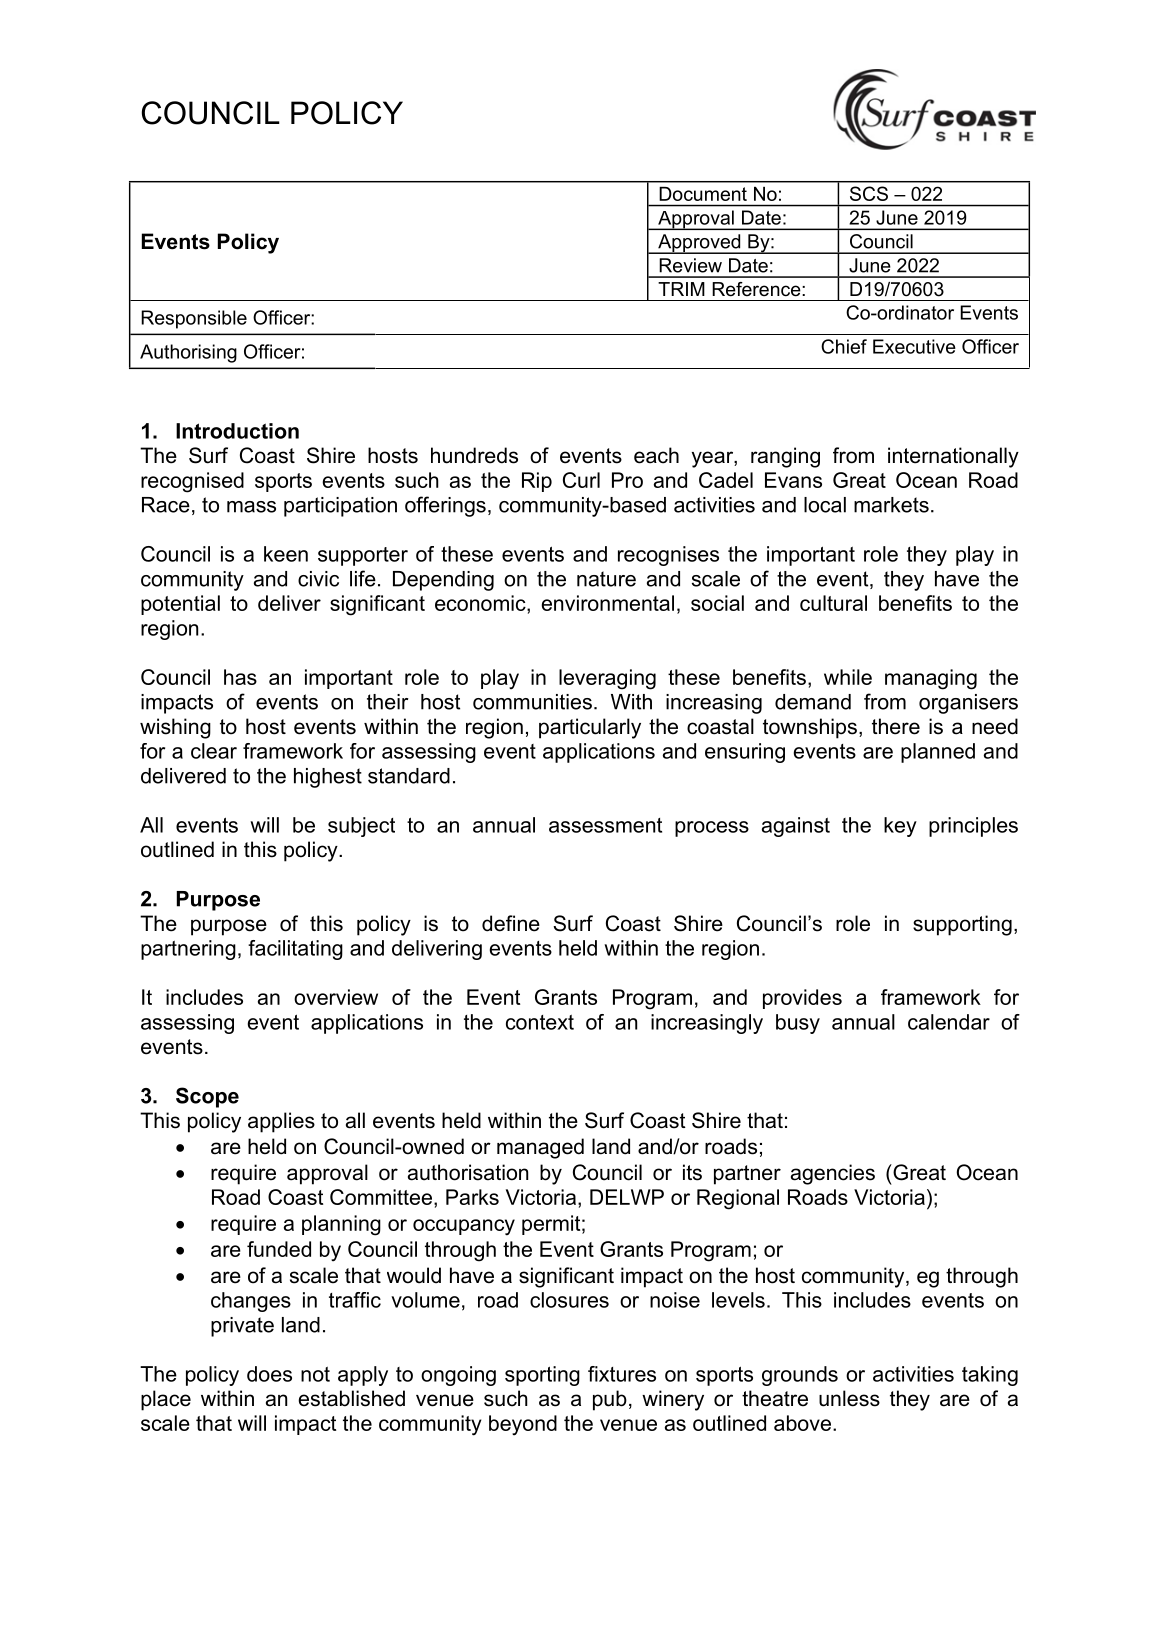 This image has width=1159, height=1639. Describe the element at coordinates (269, 1374) in the image. I see `does` at that location.
